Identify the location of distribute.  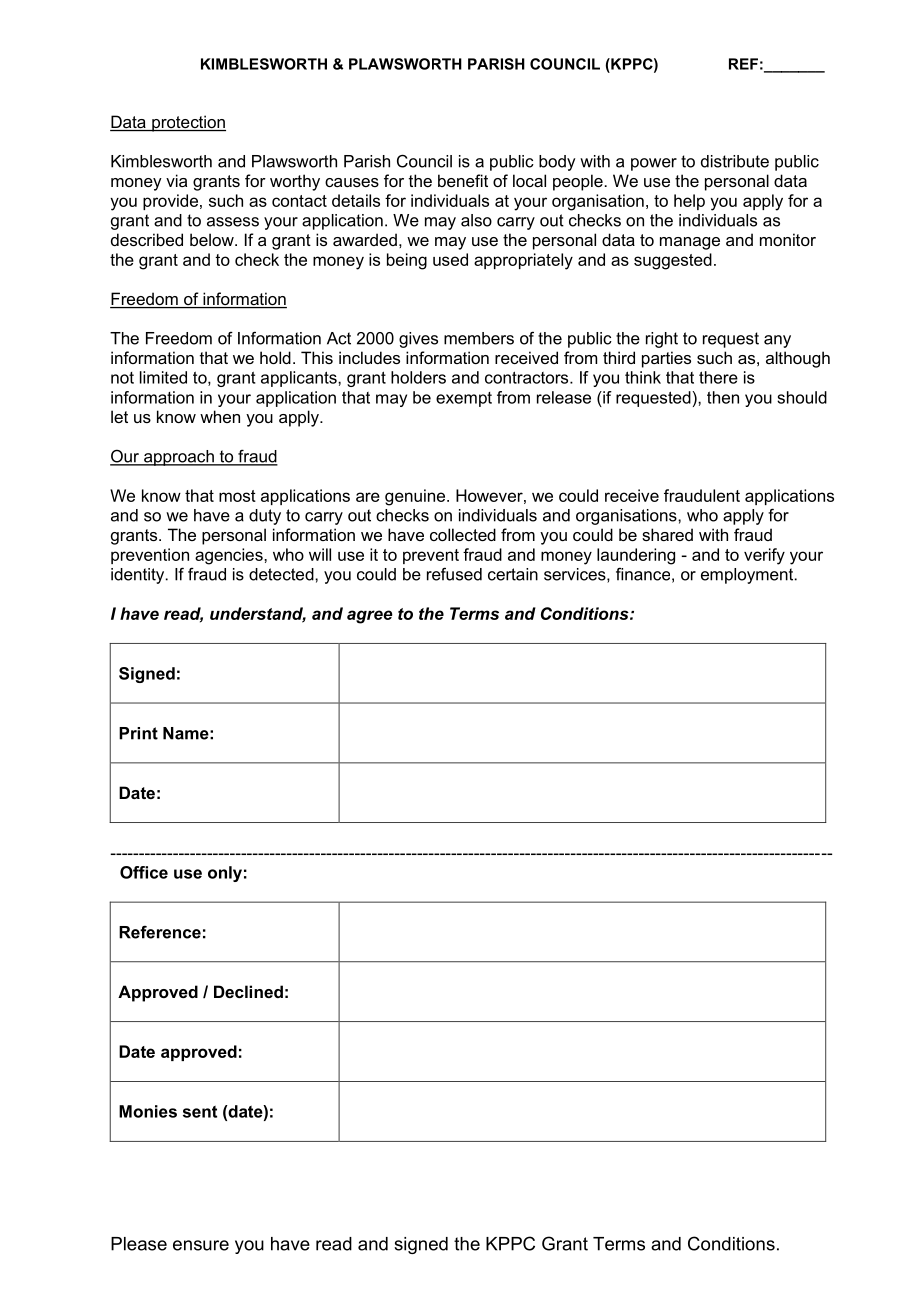
(735, 161).
